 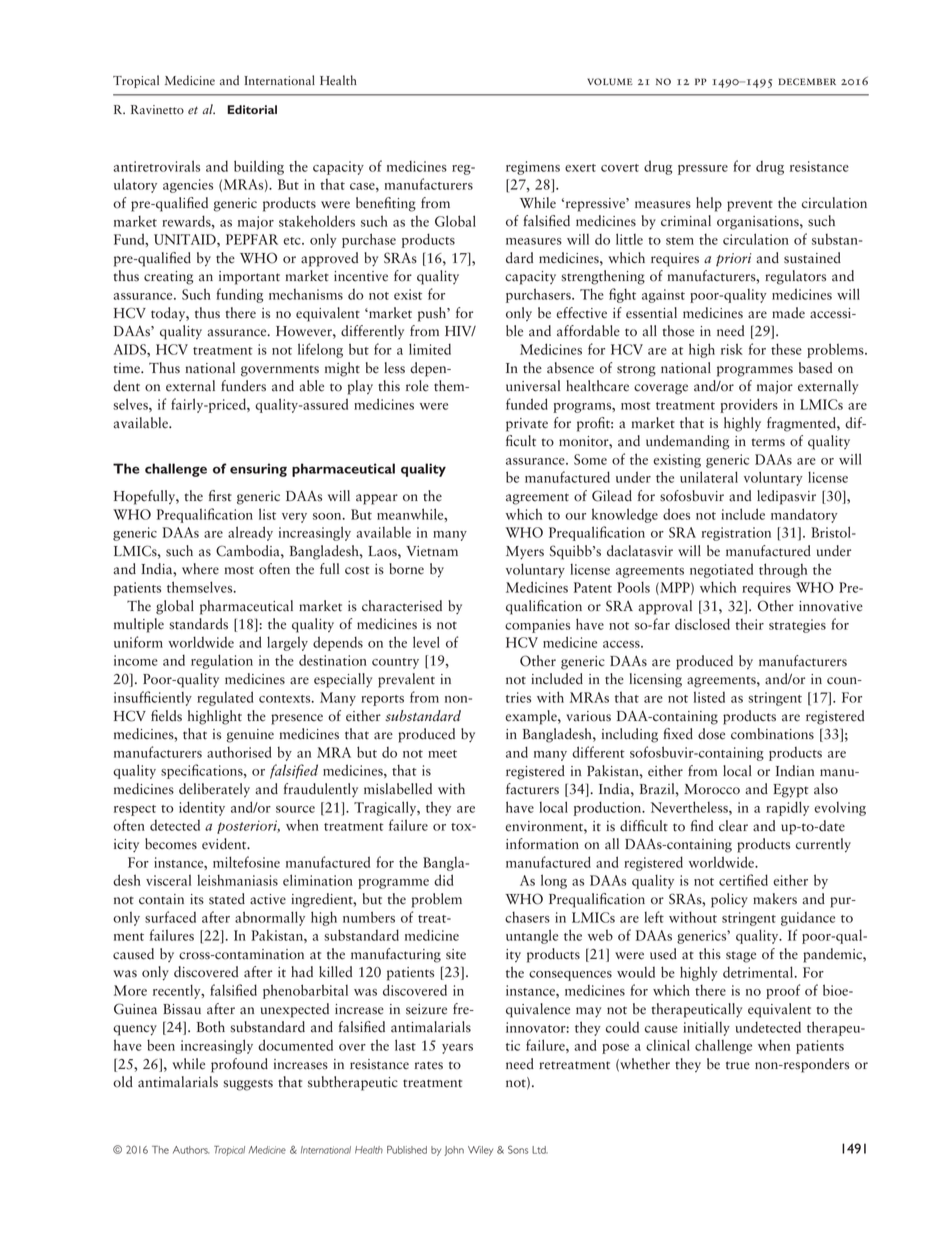 What do you see at coordinates (252, 109) in the page?
I see `Editorial` at bounding box center [252, 109].
